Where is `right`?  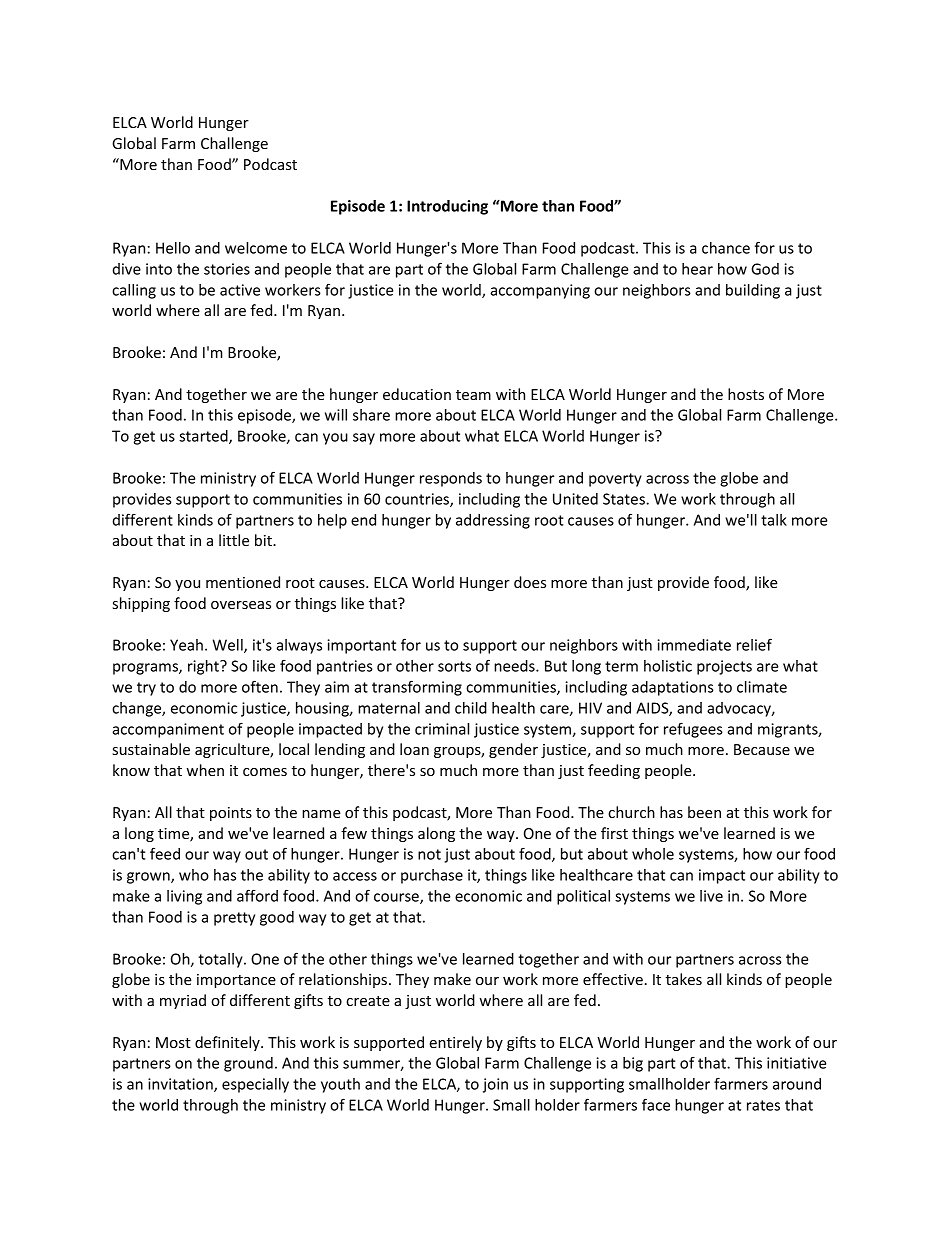
right is located at coordinates (204, 667).
